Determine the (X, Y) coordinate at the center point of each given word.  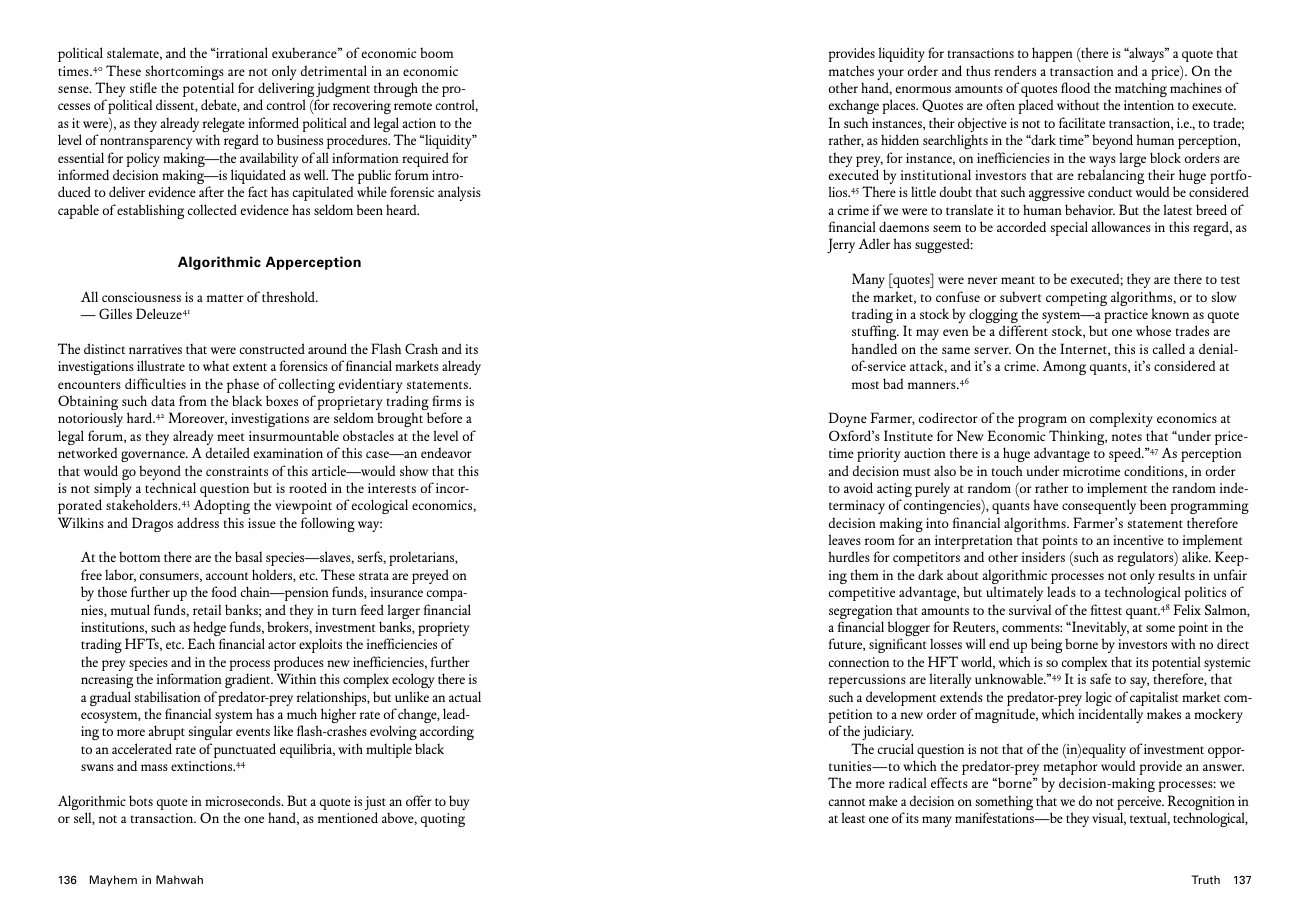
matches (851, 70)
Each (201, 643)
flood (1075, 87)
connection (859, 662)
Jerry (841, 245)
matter (225, 298)
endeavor (446, 452)
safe (1100, 678)
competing (1076, 299)
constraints (237, 471)
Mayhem (113, 881)
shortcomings (185, 74)
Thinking (1078, 437)
